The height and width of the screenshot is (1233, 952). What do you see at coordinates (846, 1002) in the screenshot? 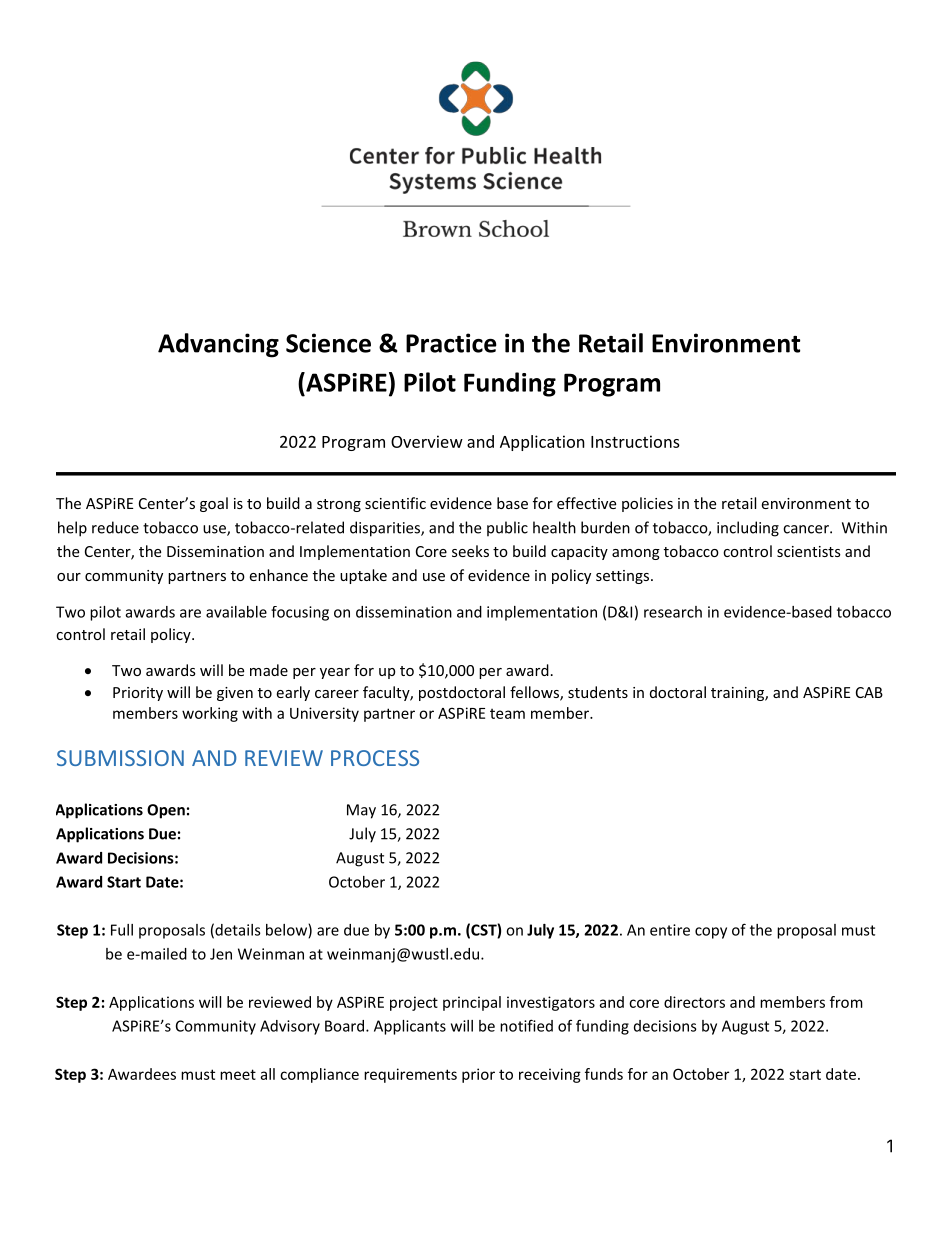
I see `from` at bounding box center [846, 1002].
